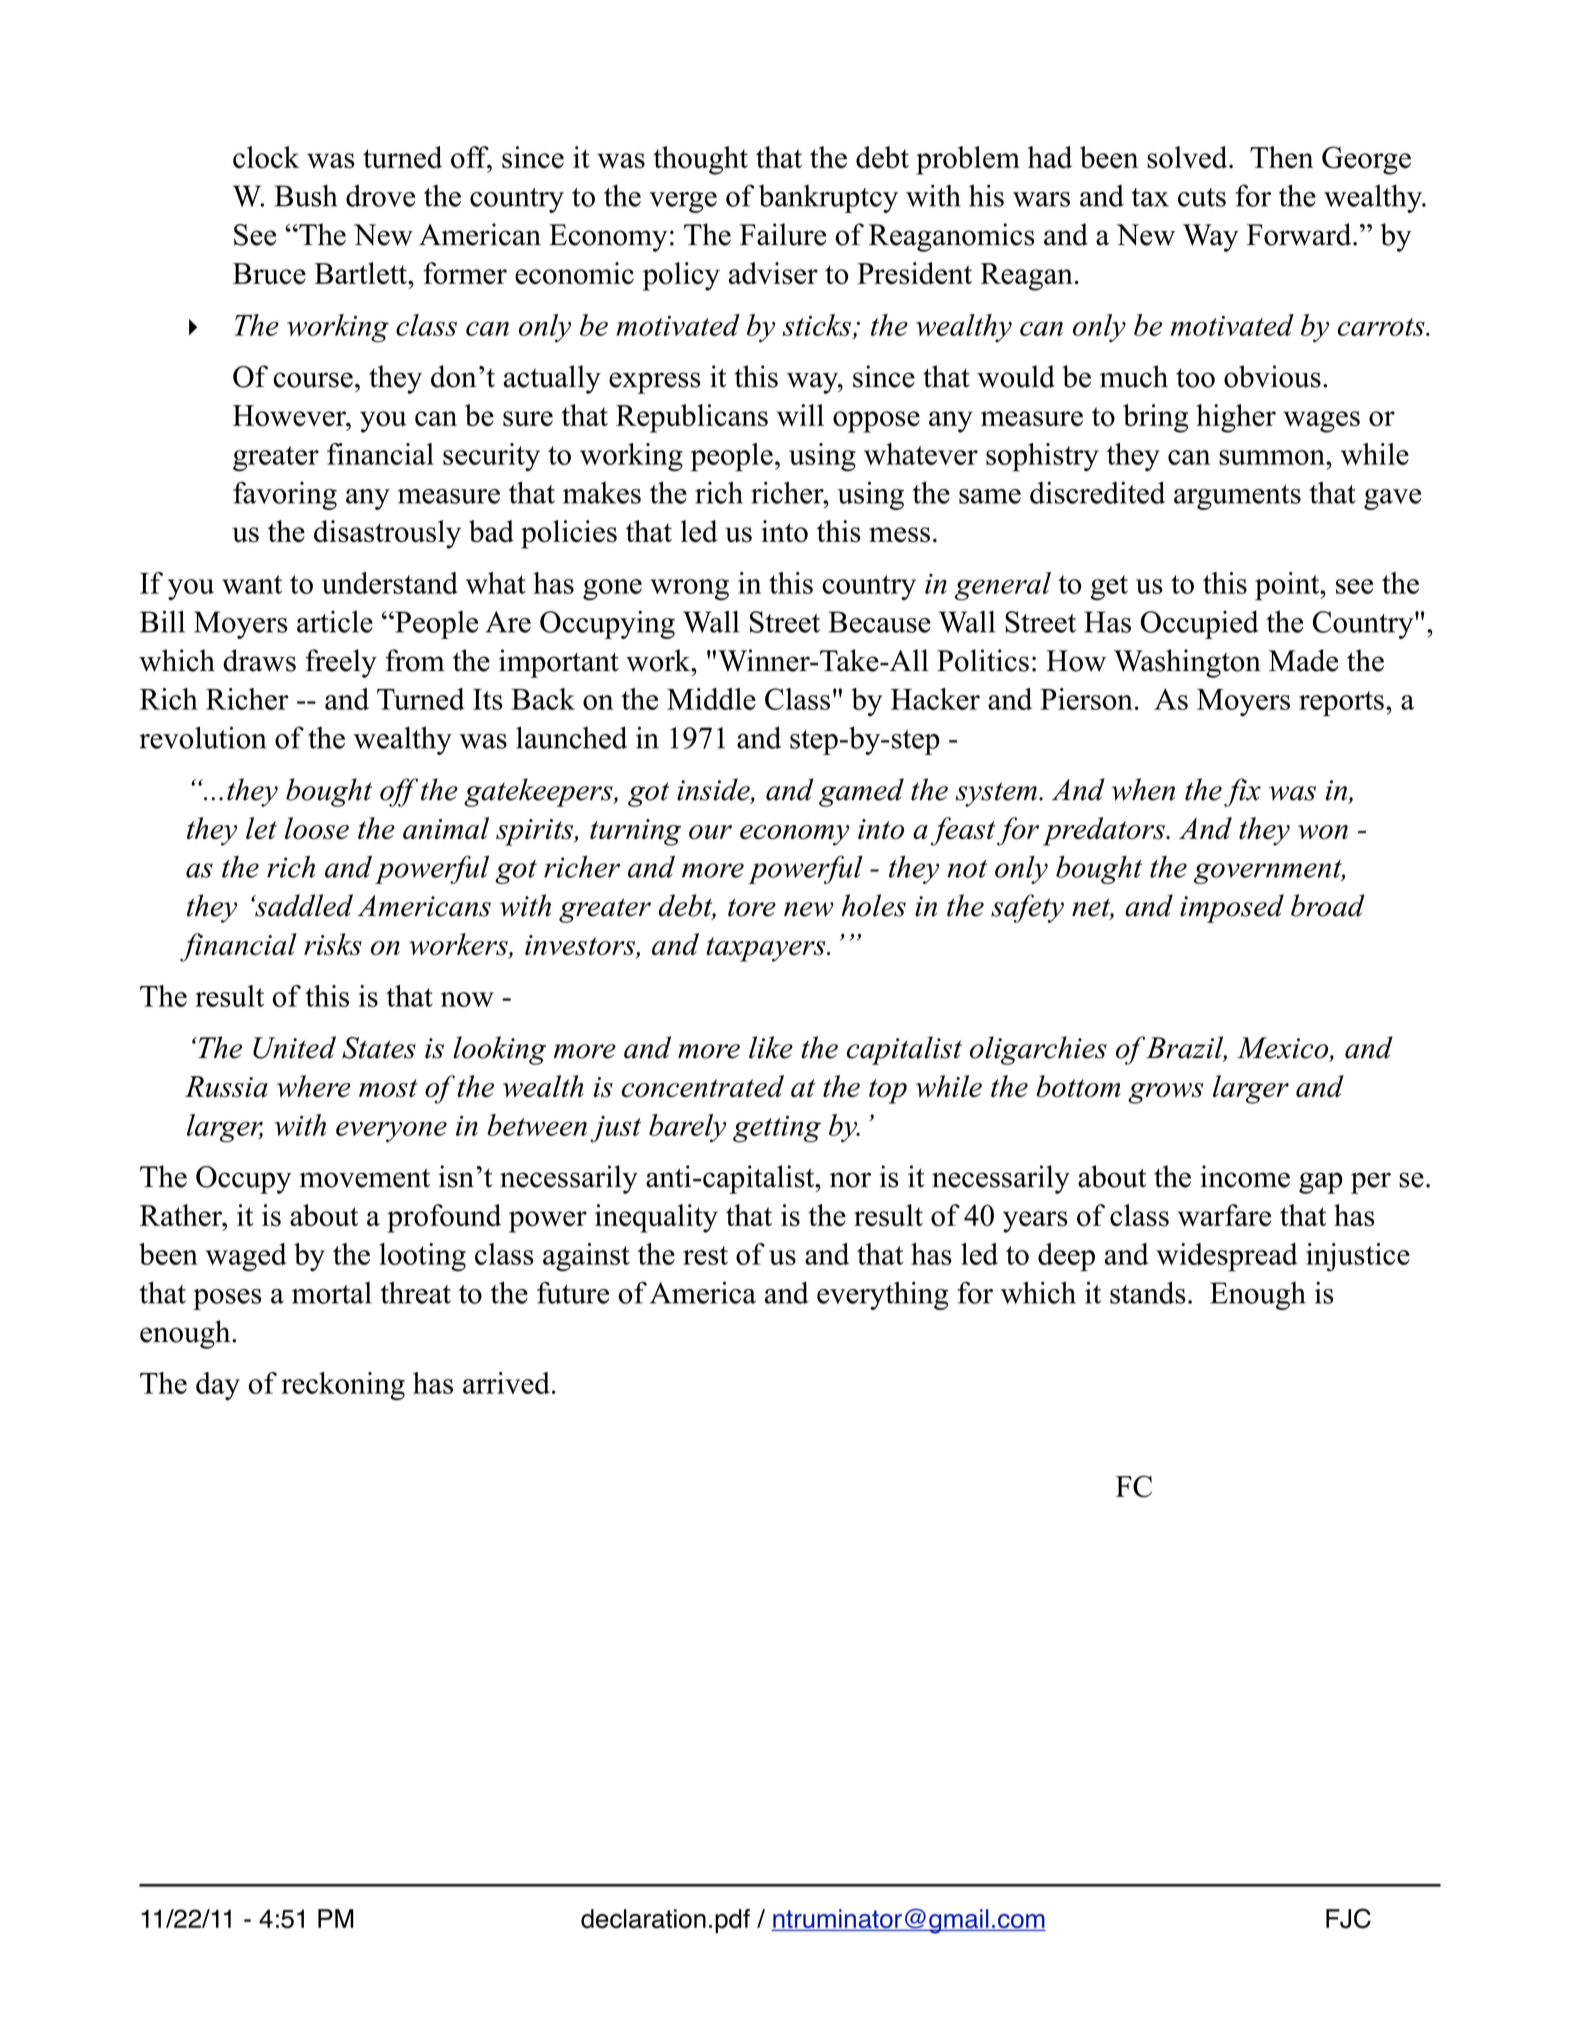  Describe the element at coordinates (714, 790) in the document. I see `inside` at that location.
